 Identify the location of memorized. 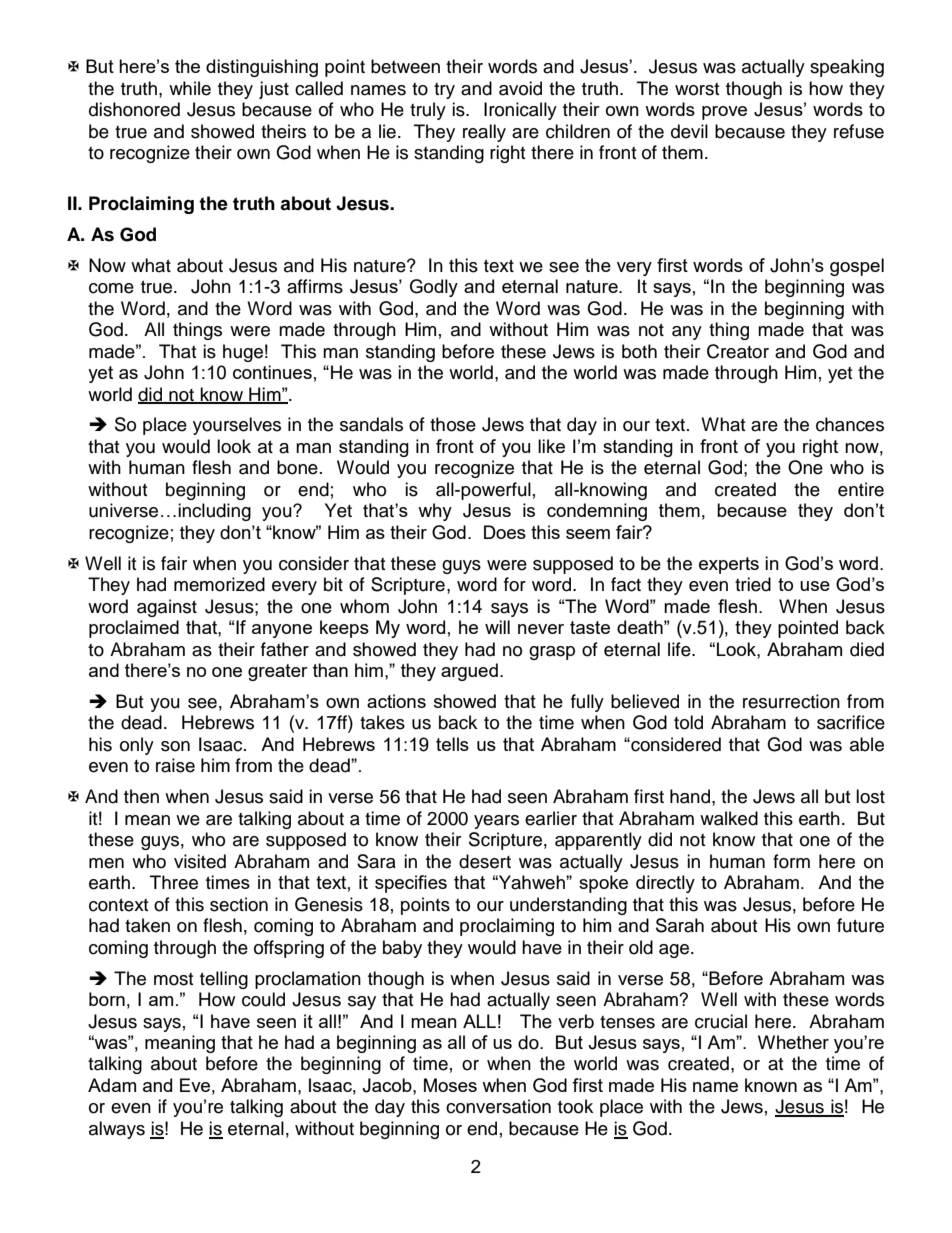
(219, 584).
